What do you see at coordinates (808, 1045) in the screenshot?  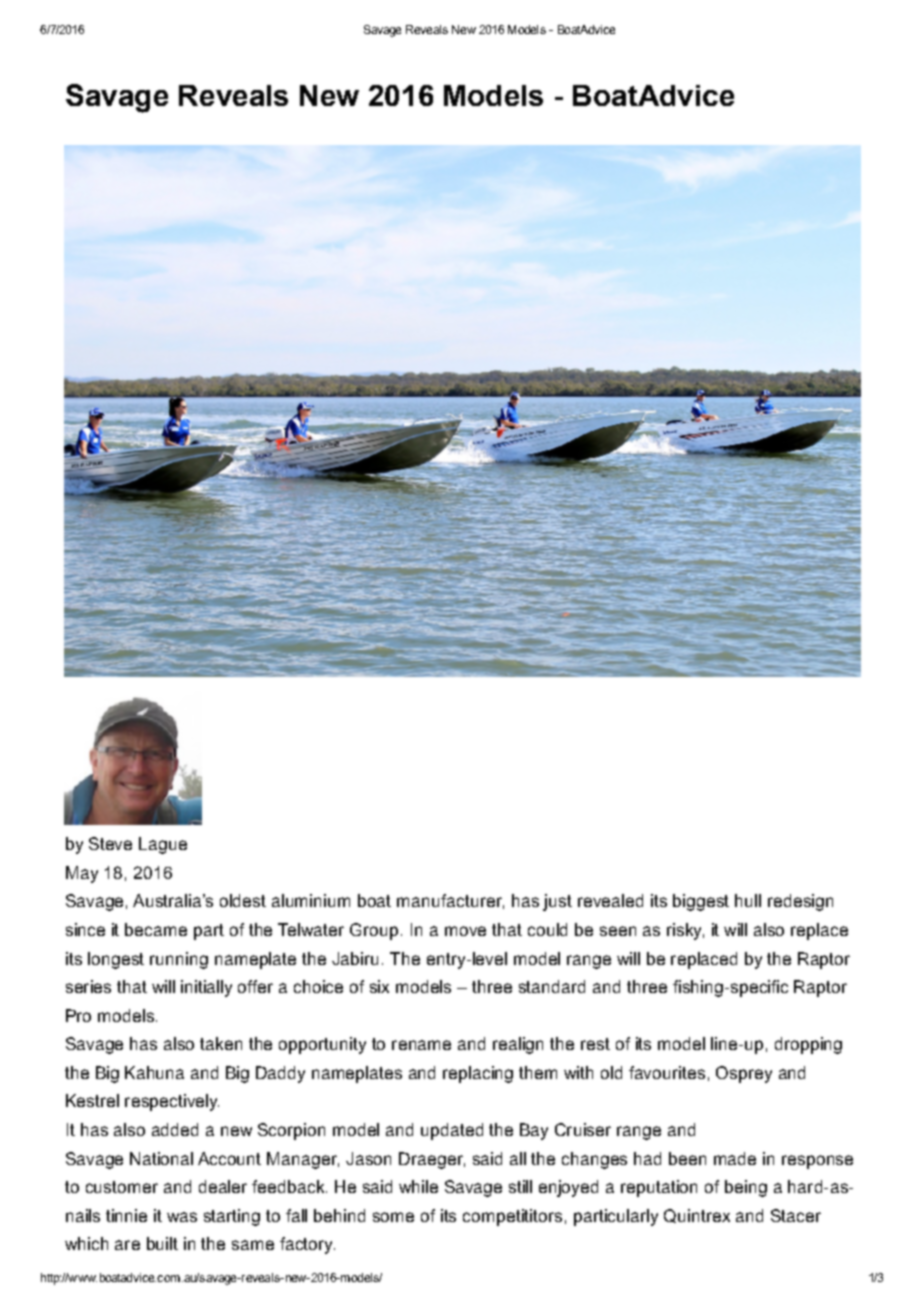 I see `dropping` at bounding box center [808, 1045].
